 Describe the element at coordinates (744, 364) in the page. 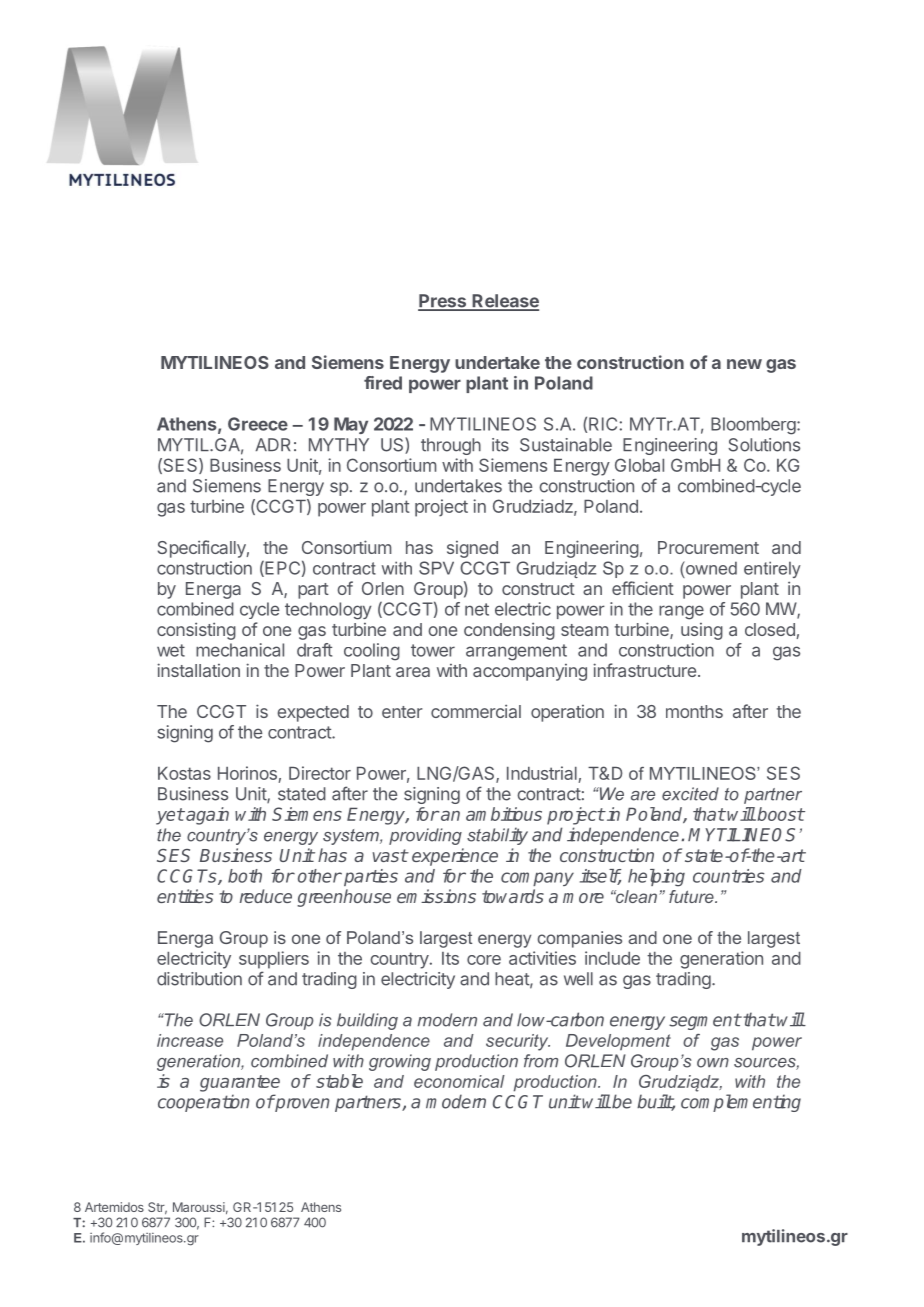

I see `new` at that location.
